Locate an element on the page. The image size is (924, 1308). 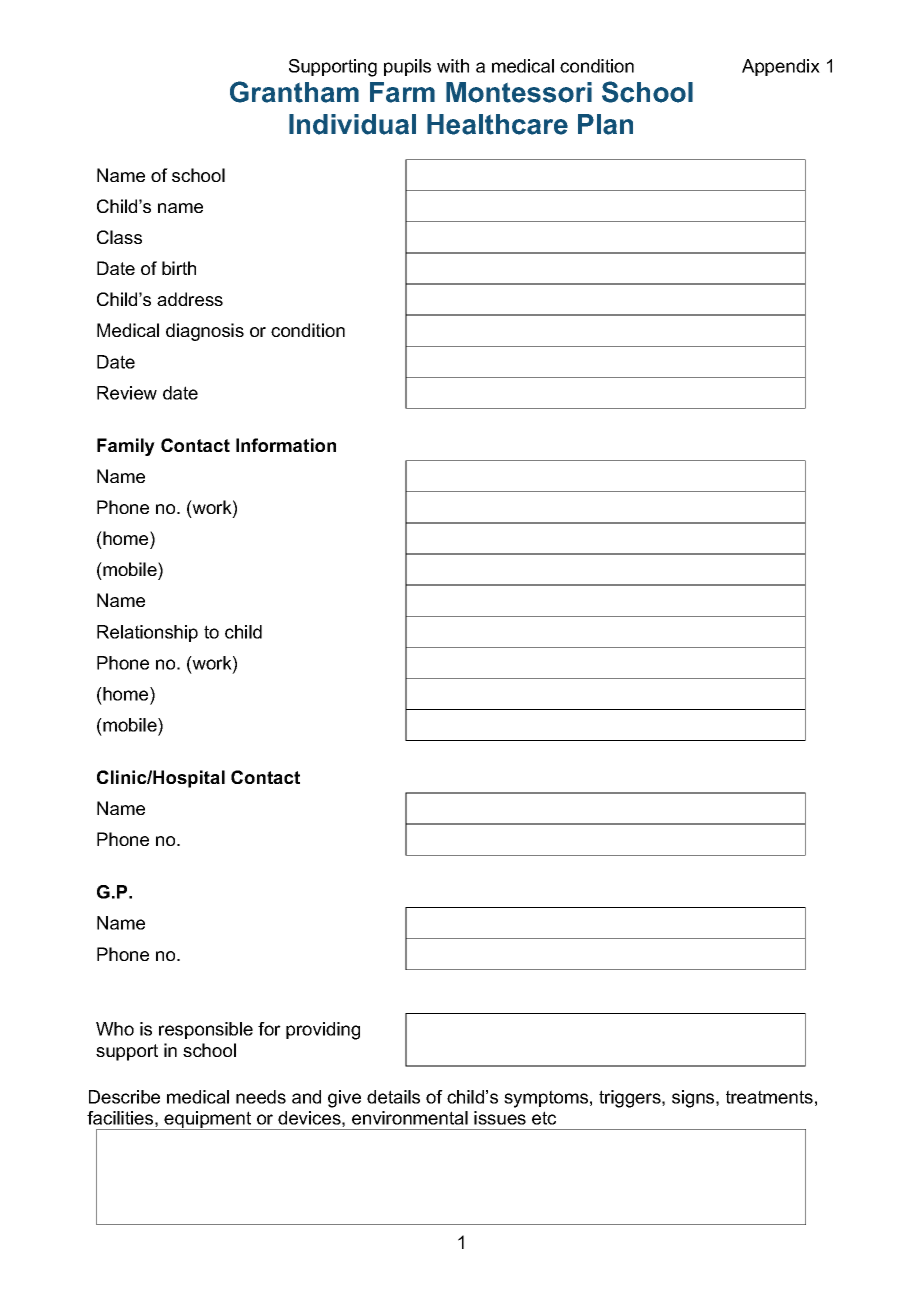
equipment is located at coordinates (208, 1120).
